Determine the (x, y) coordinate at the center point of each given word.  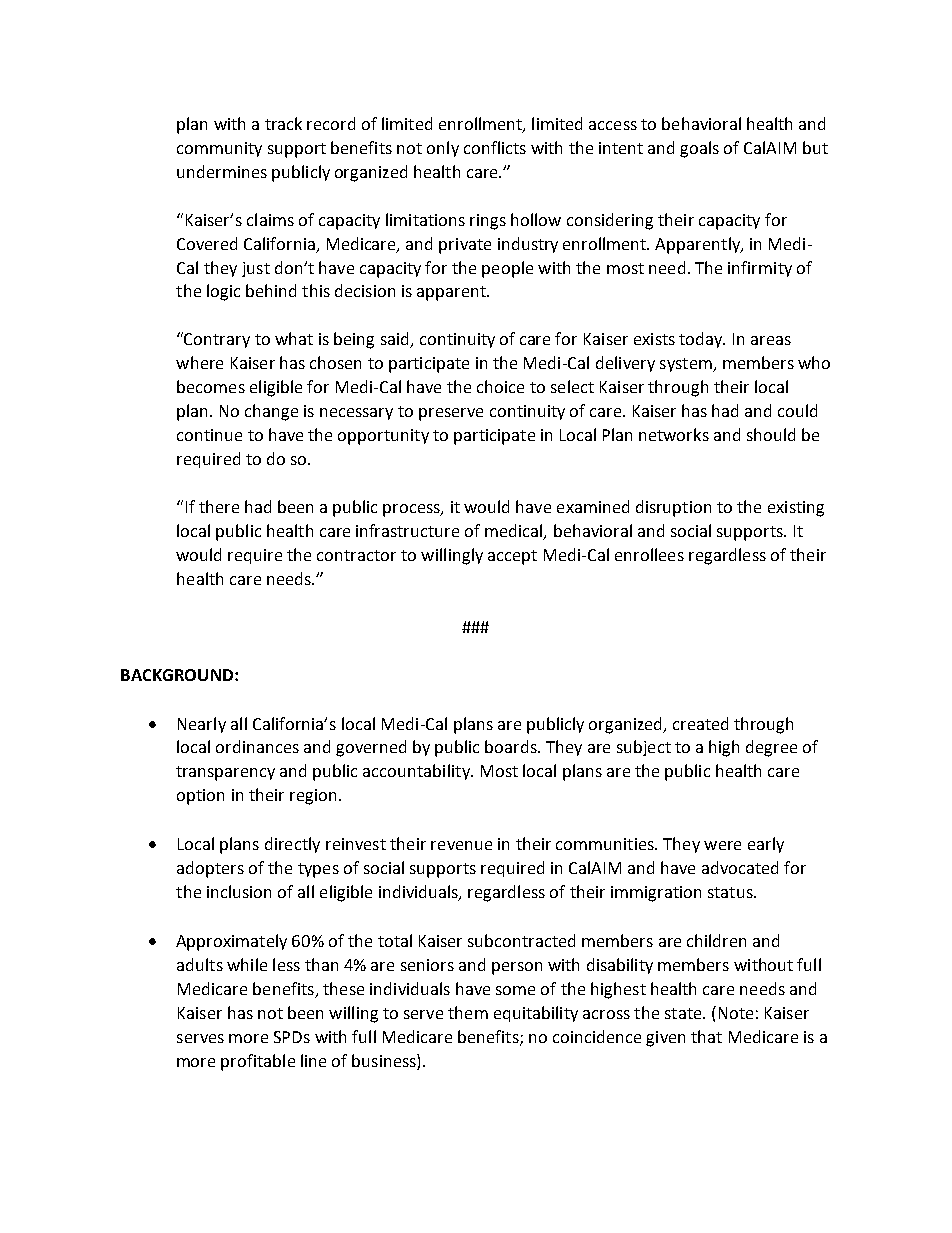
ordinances (257, 746)
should (771, 434)
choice (500, 386)
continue (209, 435)
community (219, 149)
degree (771, 748)
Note (736, 1013)
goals (699, 149)
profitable (258, 1062)
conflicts (495, 147)
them (468, 1012)
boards (512, 746)
